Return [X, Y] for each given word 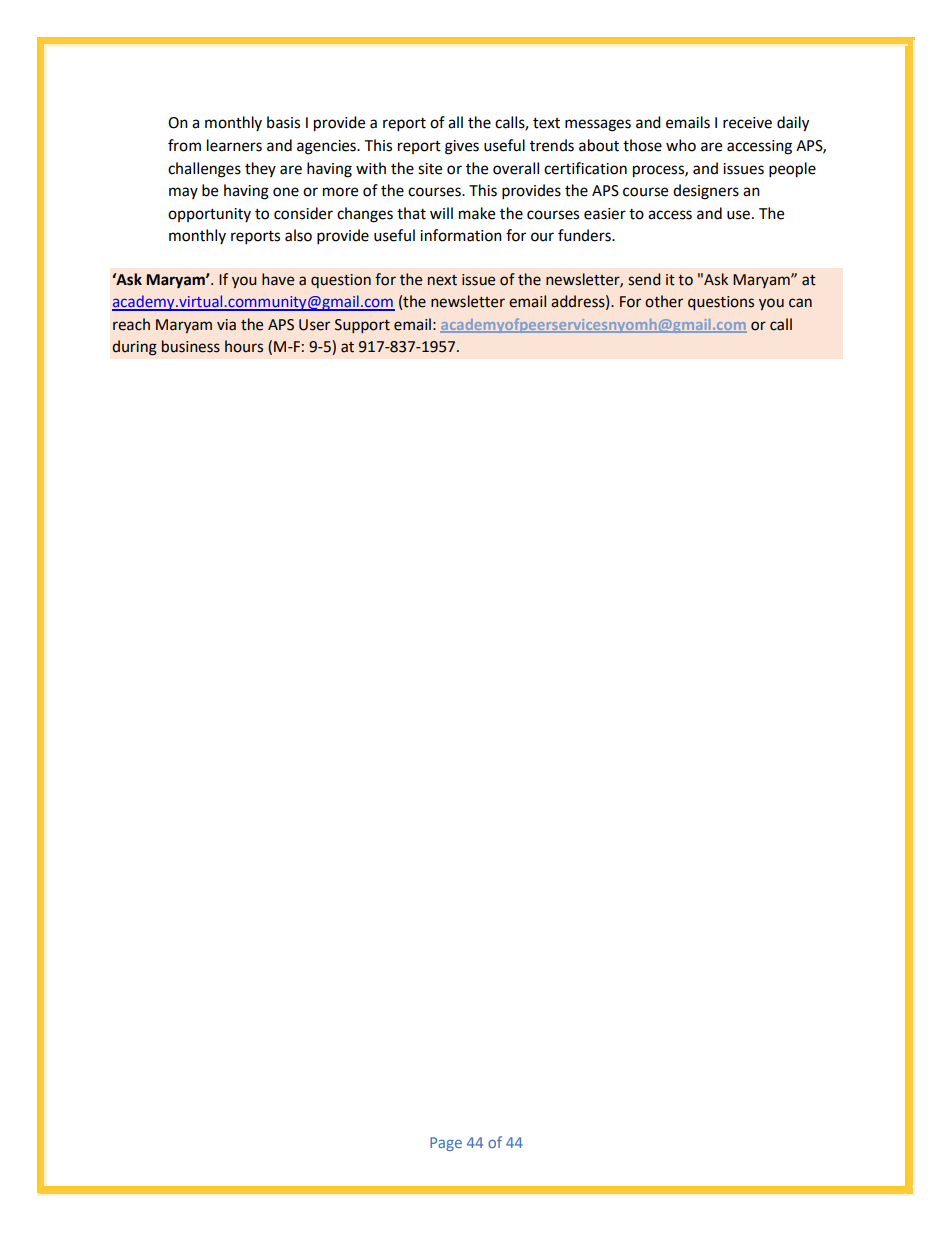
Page [446, 1144]
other [664, 301]
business [191, 346]
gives [462, 147]
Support [362, 326]
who [681, 145]
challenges [204, 170]
